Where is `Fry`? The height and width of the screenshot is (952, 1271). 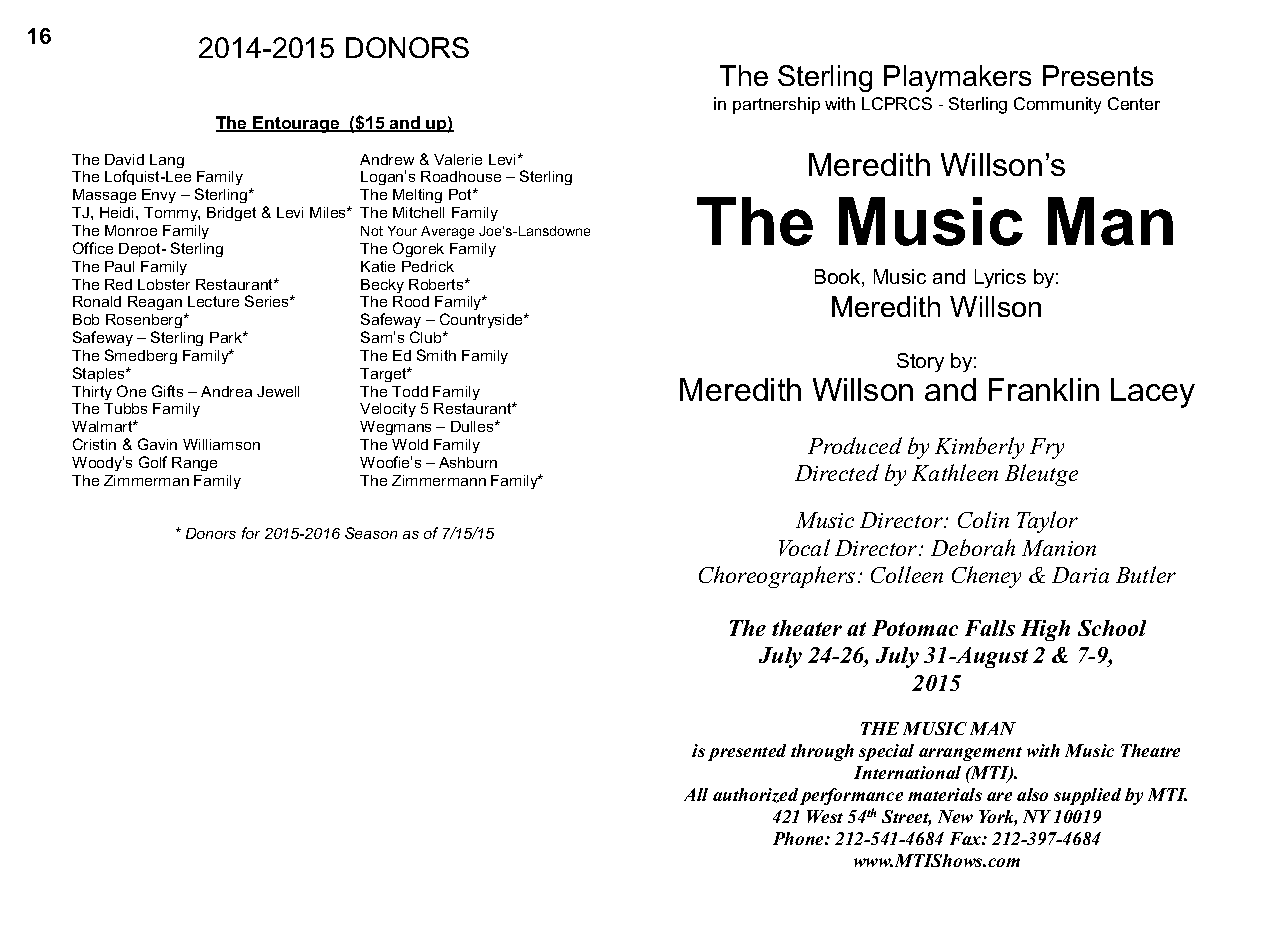
Fry is located at coordinates (1047, 448).
